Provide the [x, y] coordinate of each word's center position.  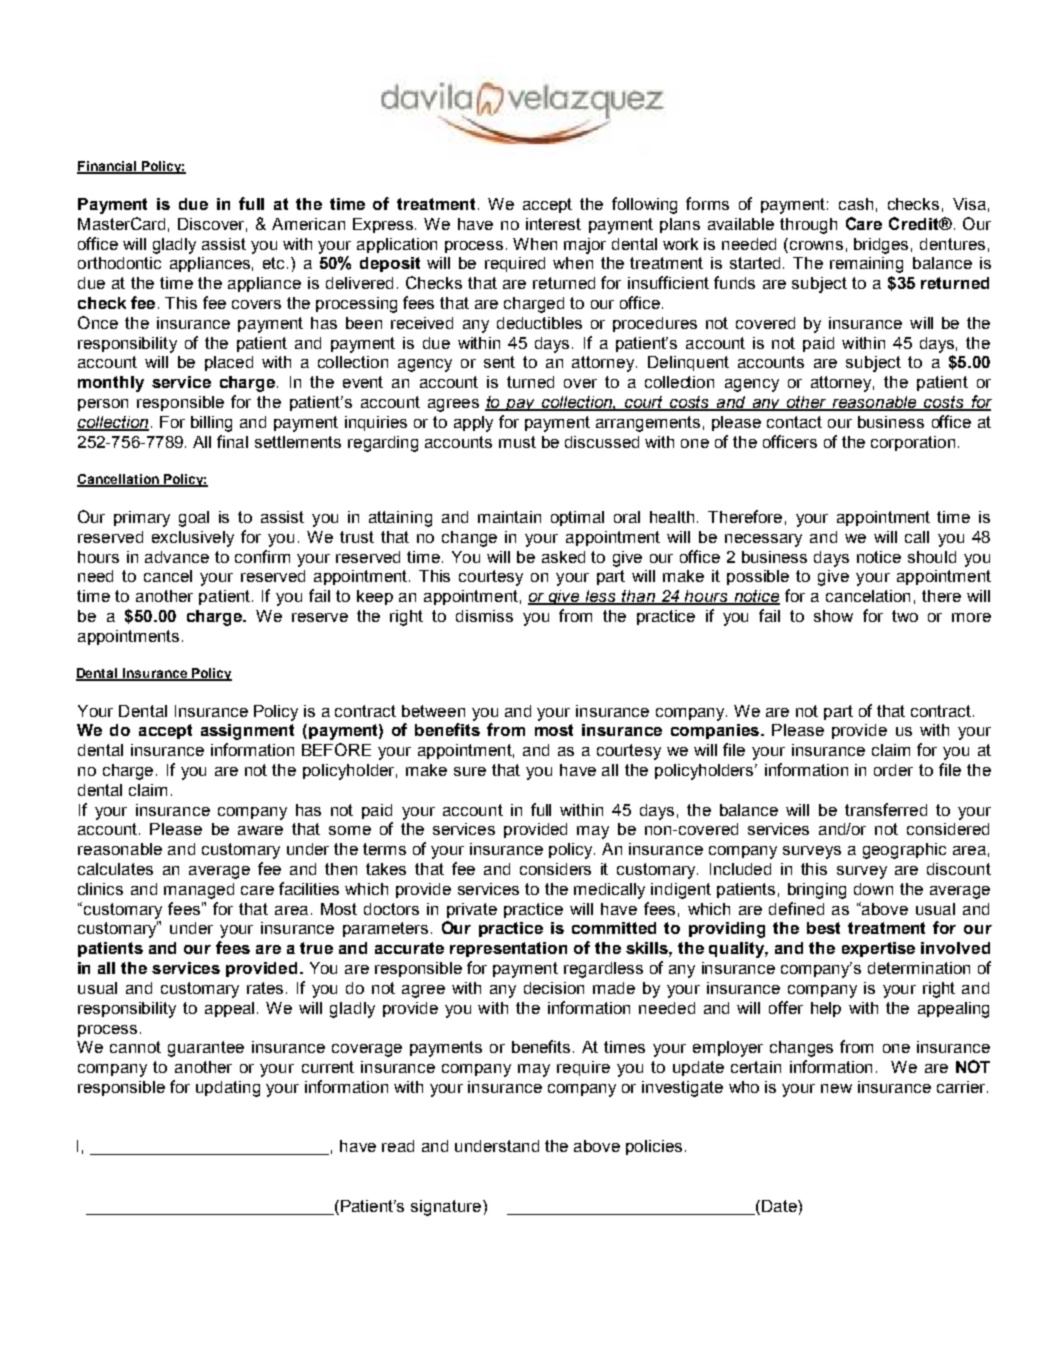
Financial [108, 167]
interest [553, 224]
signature [446, 1208]
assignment [247, 732]
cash [856, 204]
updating [228, 1089]
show [833, 616]
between [433, 711]
